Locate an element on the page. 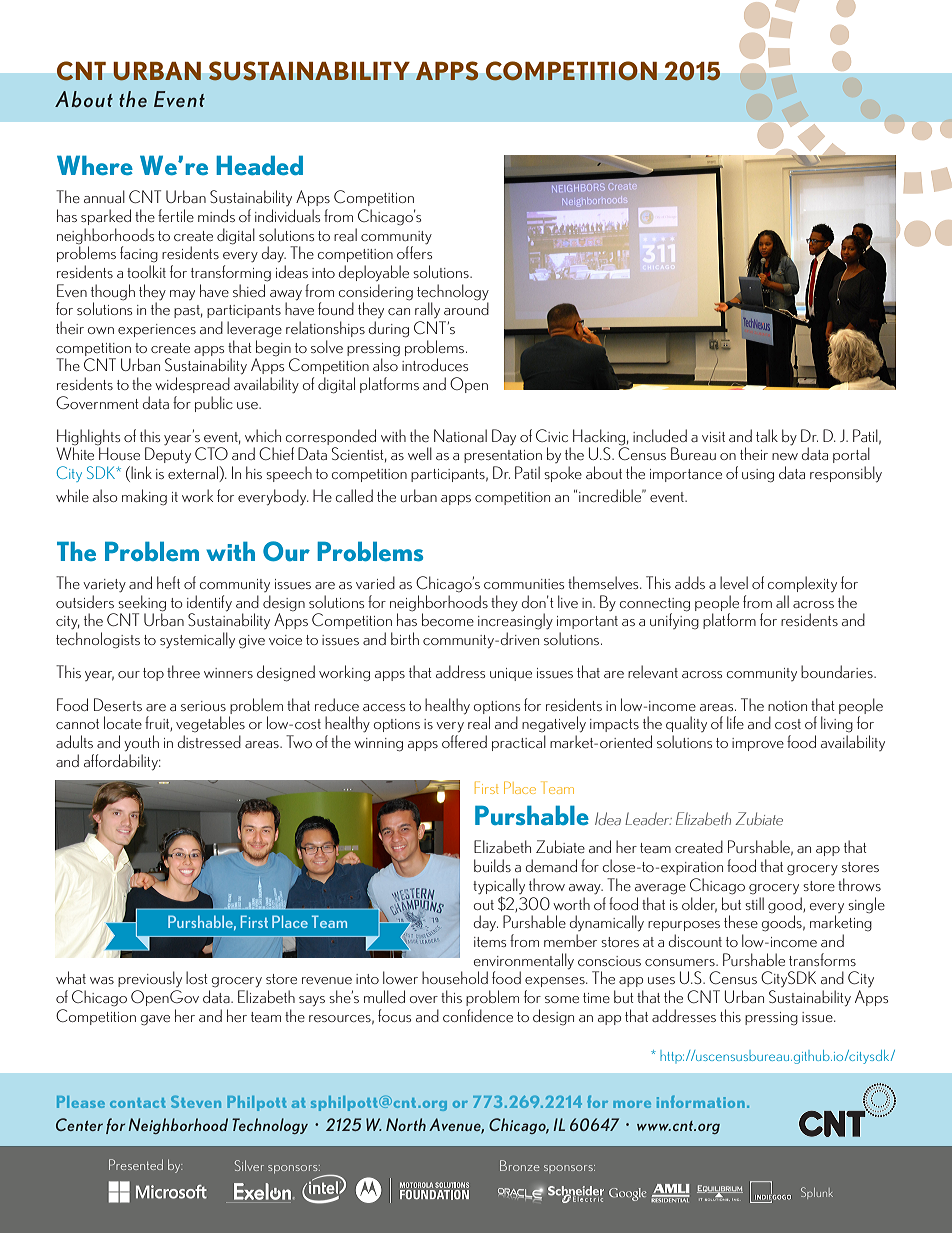 The width and height of the document is (952, 1233). offers is located at coordinates (414, 252).
